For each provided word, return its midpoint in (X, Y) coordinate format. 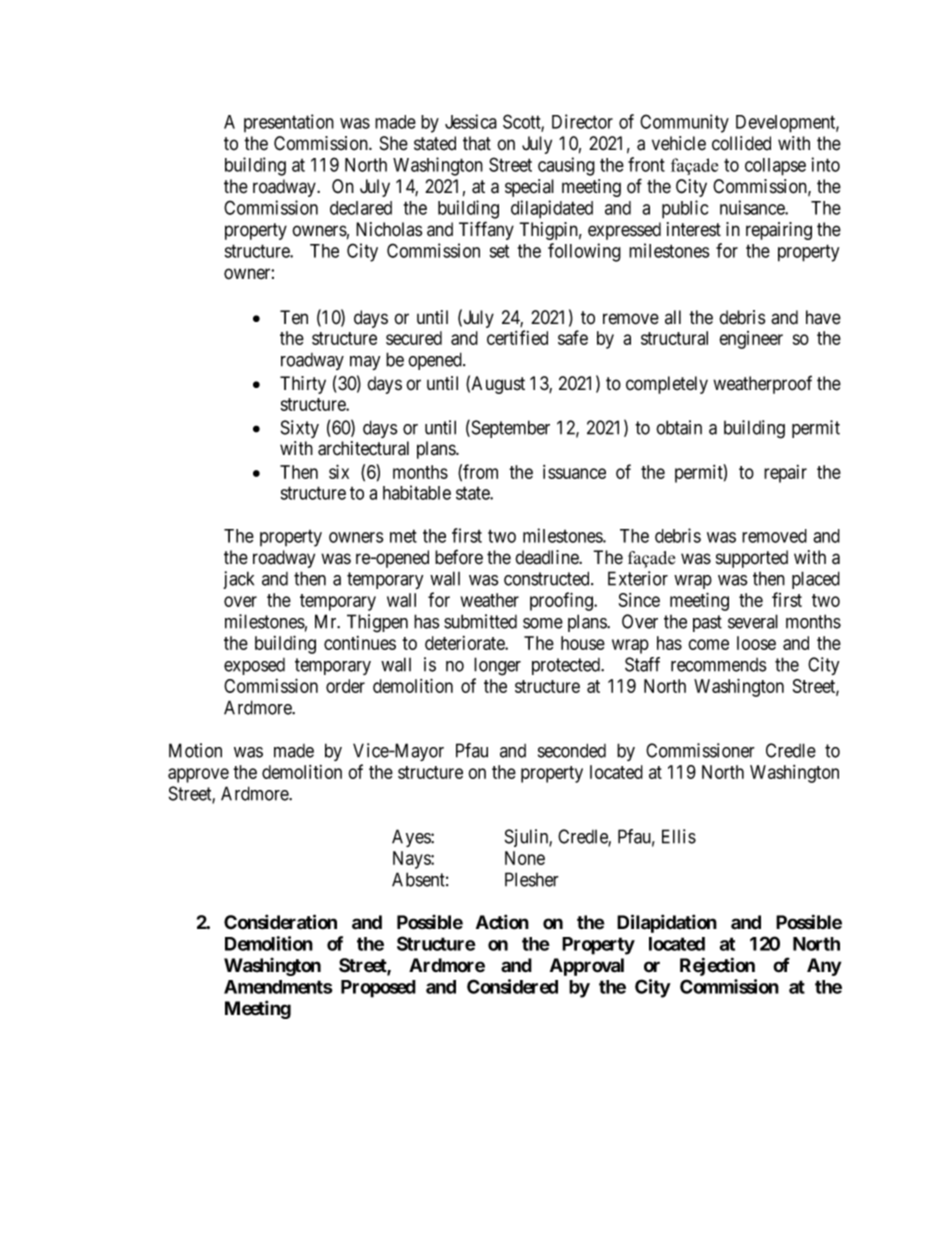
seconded (572, 750)
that (477, 143)
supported (752, 559)
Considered (512, 986)
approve (198, 775)
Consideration (280, 922)
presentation (289, 123)
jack (238, 580)
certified (517, 337)
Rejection (717, 966)
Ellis (679, 836)
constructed (548, 578)
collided (741, 143)
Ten (294, 317)
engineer (751, 340)
